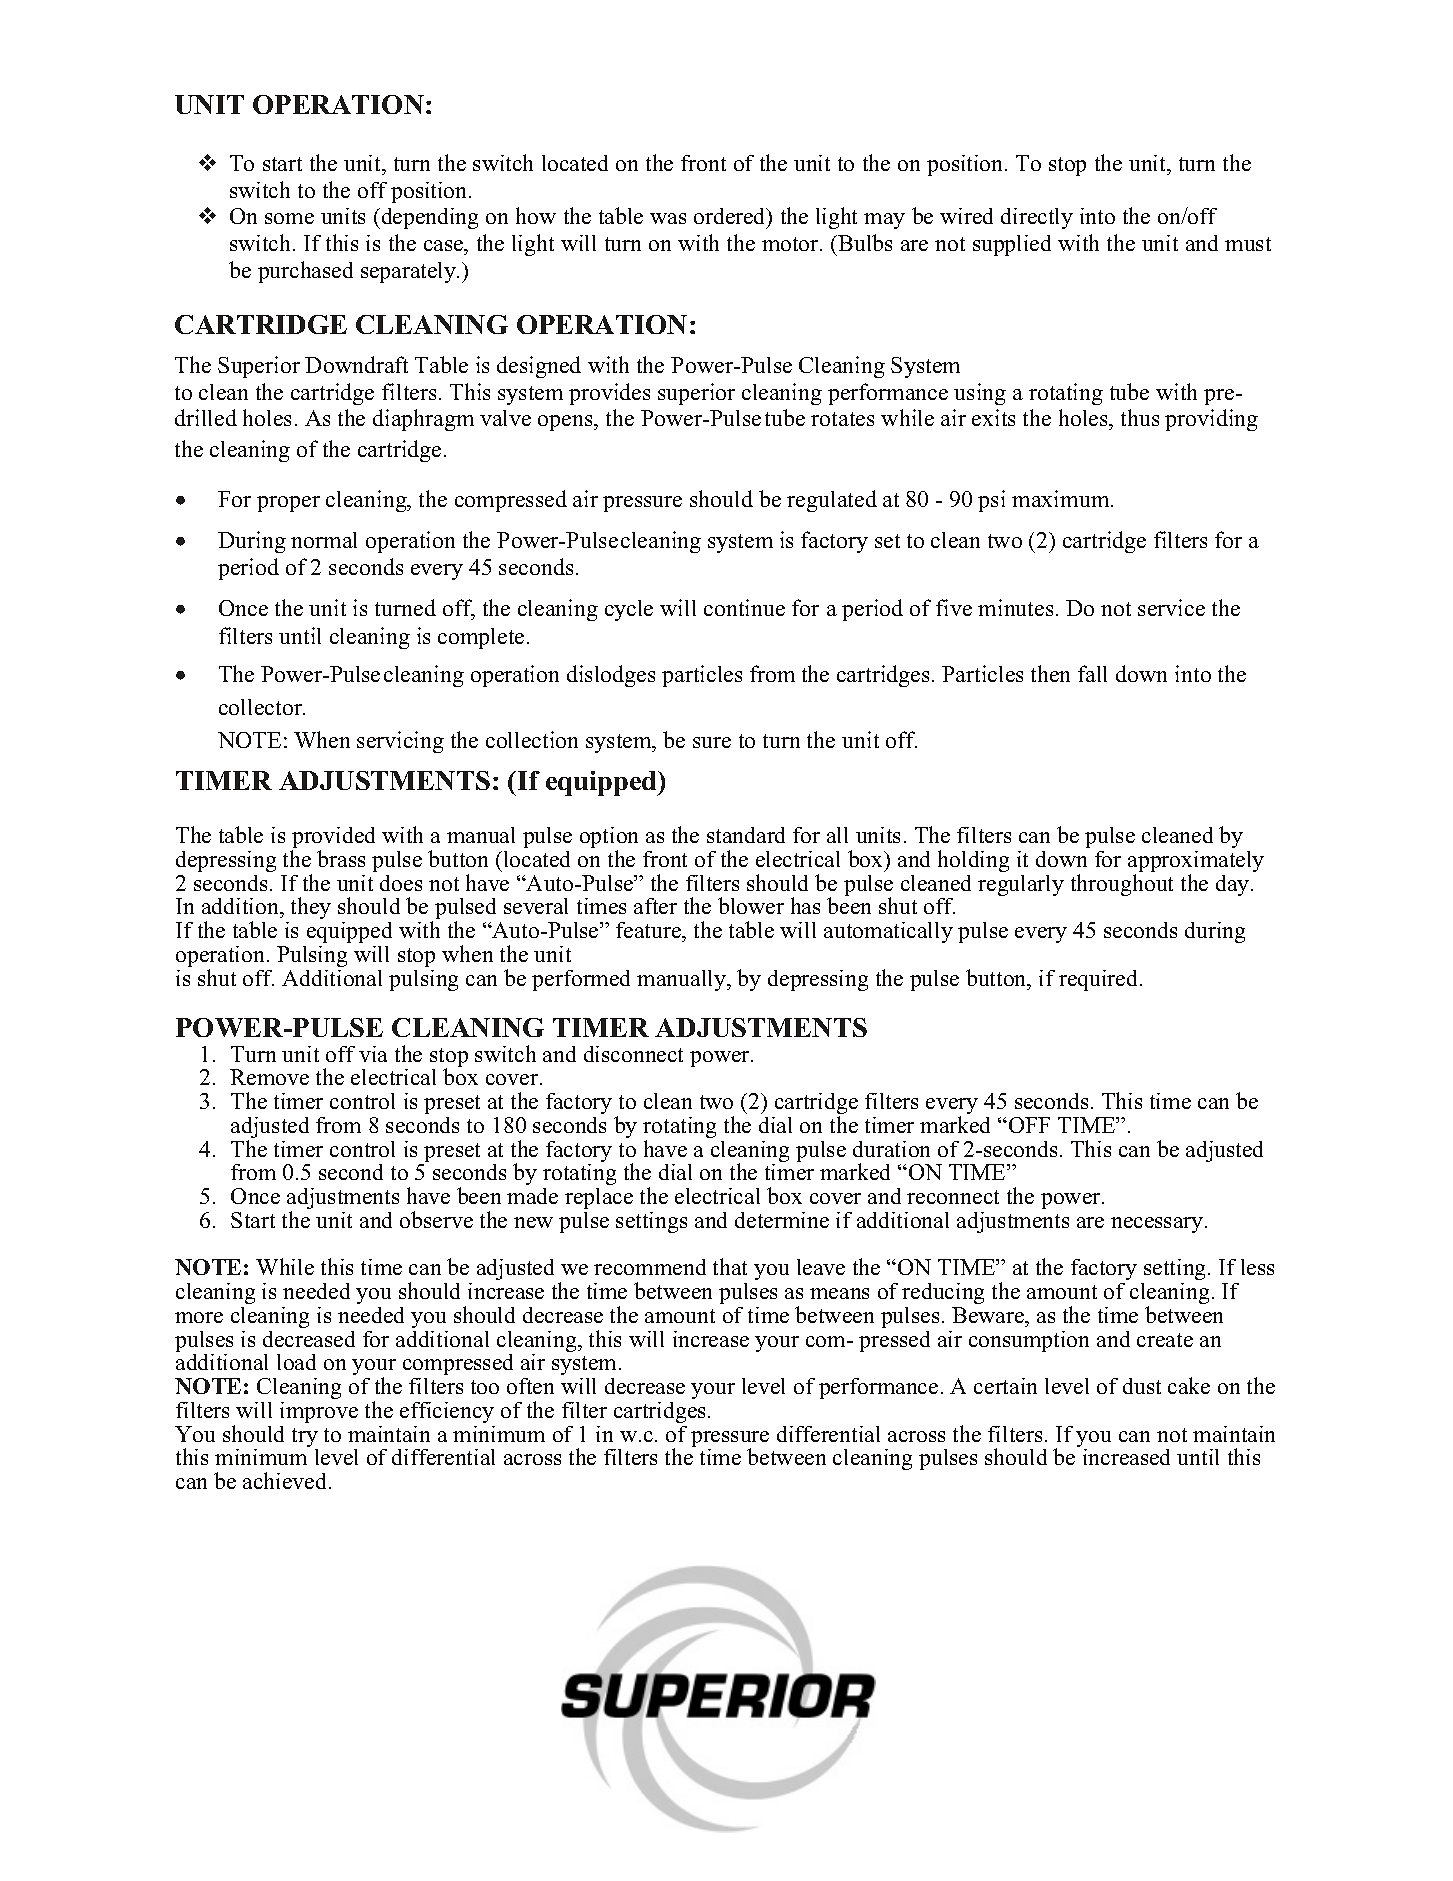 Image resolution: width=1453 pixels, height=1881 pixels. I want to click on ordered, so click(731, 218).
